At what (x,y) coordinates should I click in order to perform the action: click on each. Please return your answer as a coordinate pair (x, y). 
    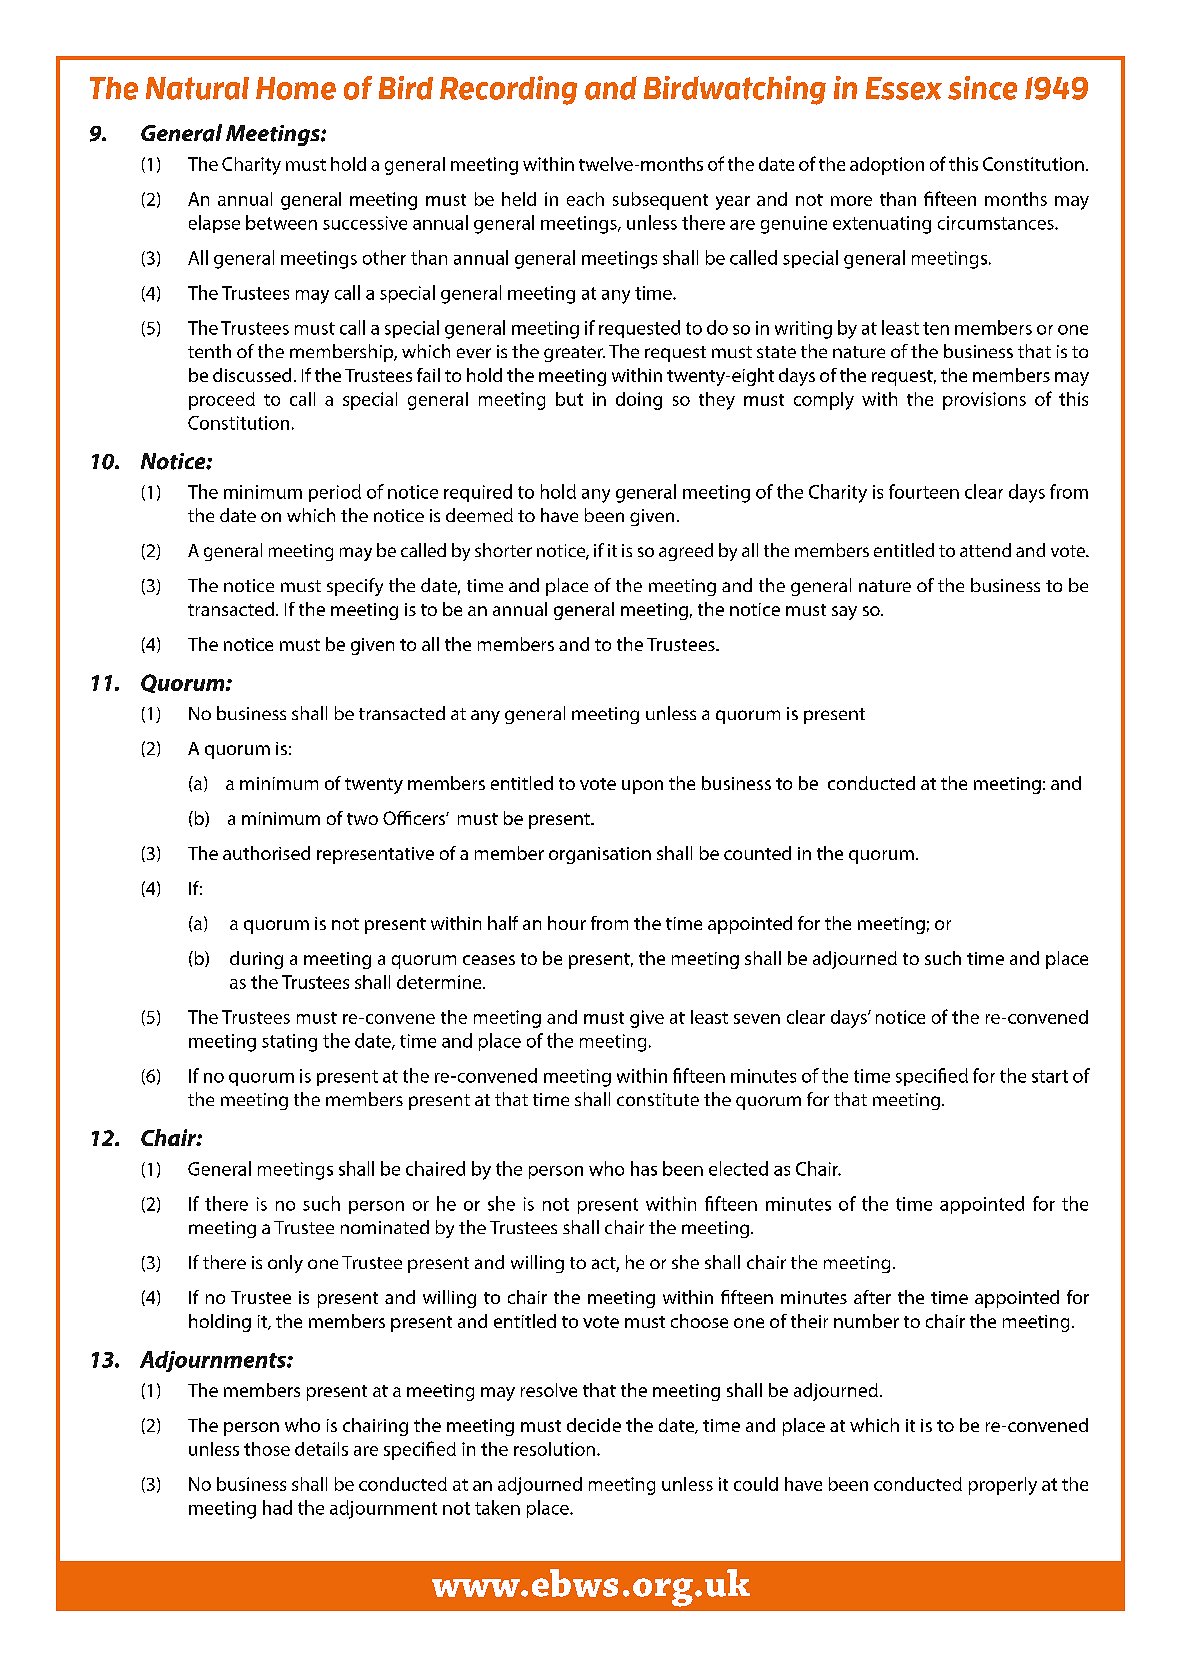
    Looking at the image, I should click on (585, 199).
